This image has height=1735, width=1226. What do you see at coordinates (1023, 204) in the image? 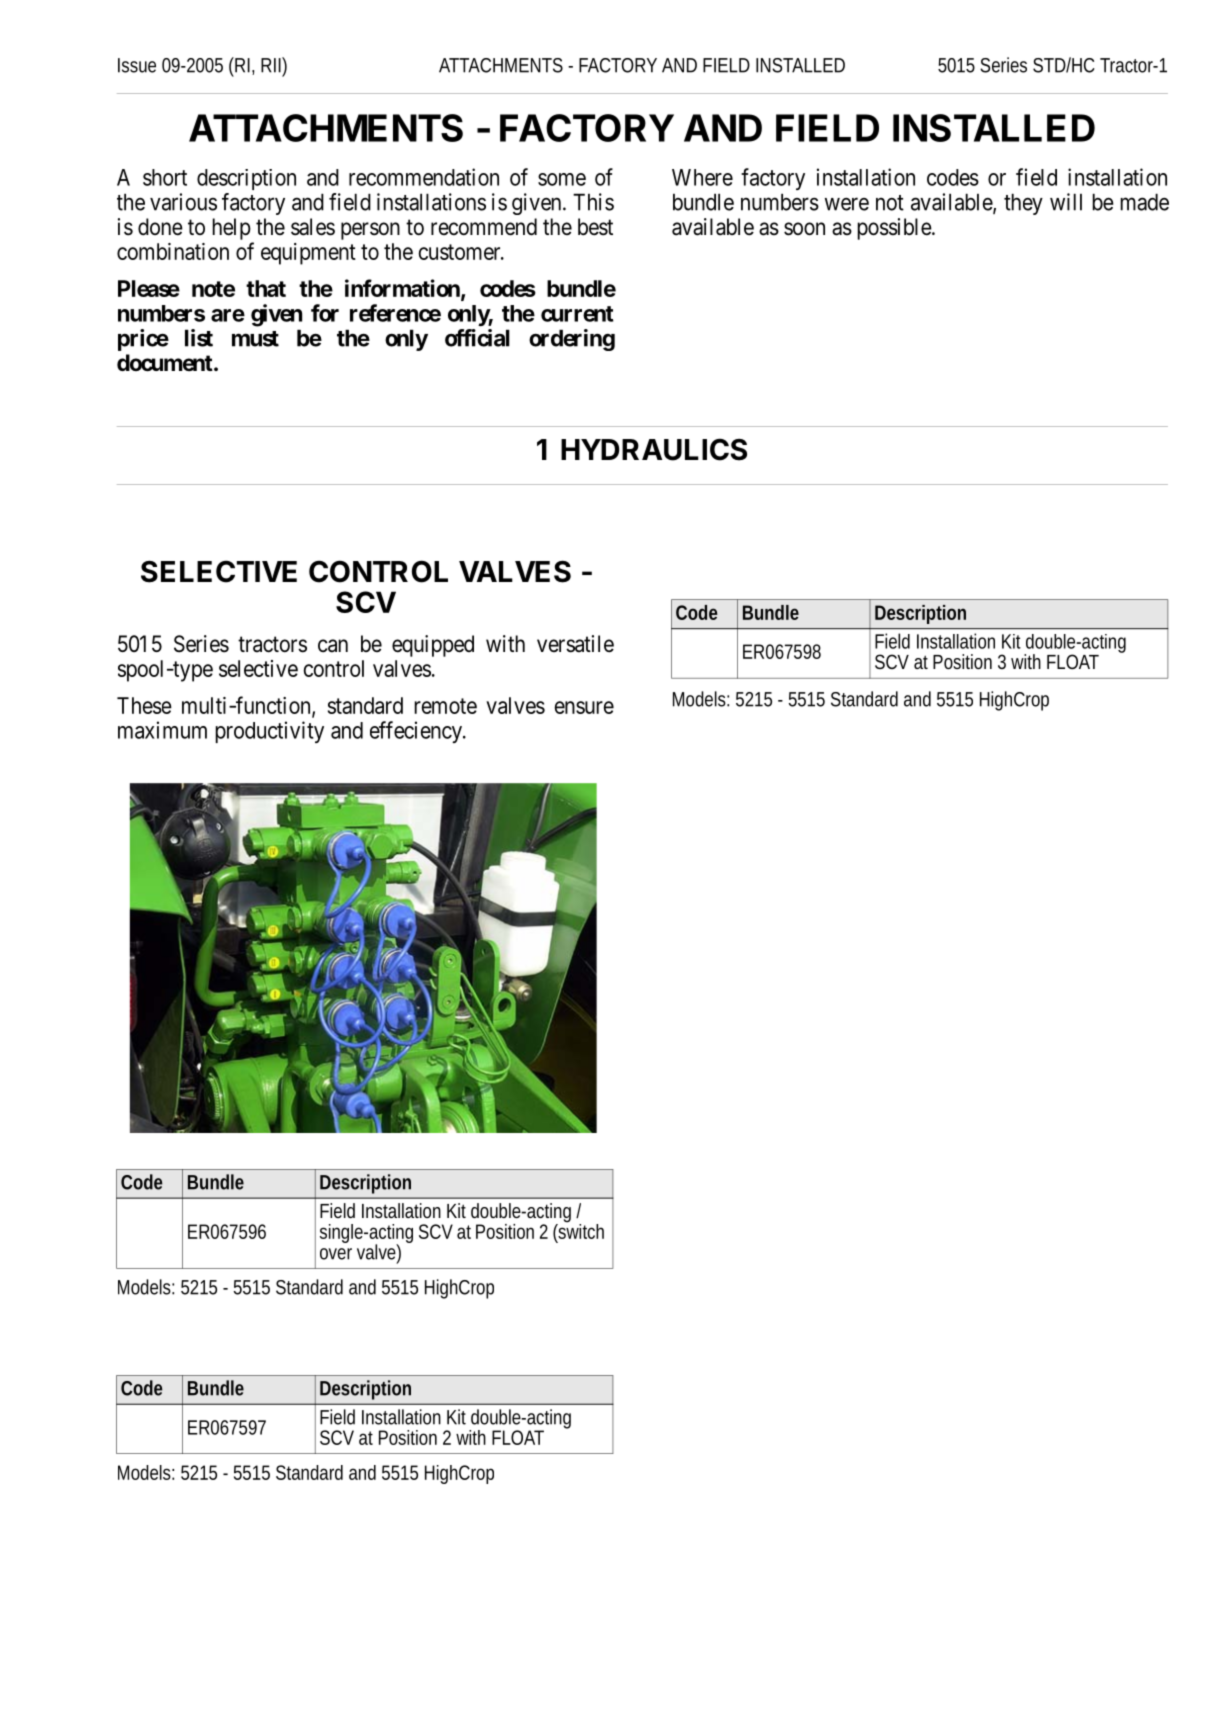
I see `they` at bounding box center [1023, 204].
